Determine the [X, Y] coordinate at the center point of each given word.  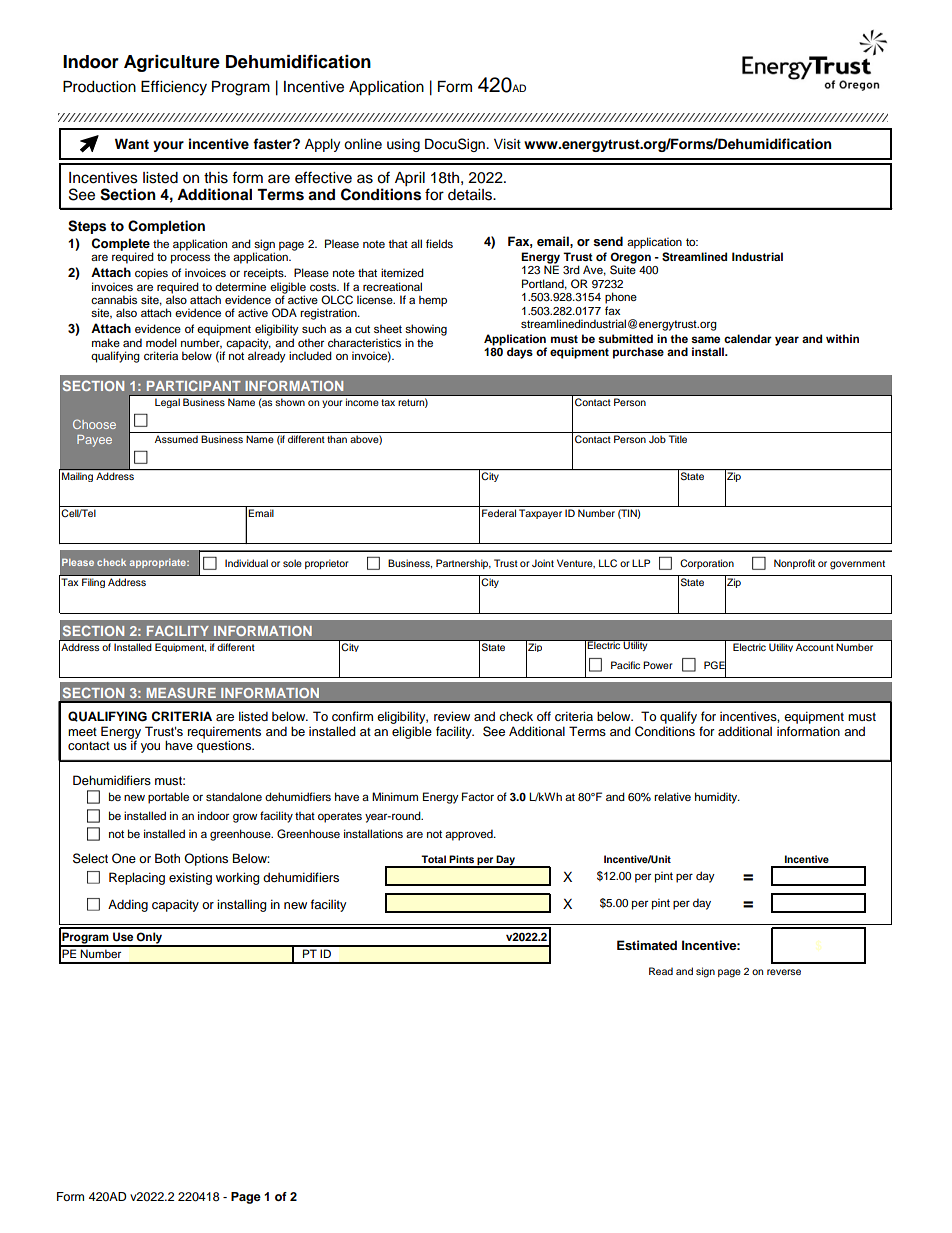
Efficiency [174, 88]
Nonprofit [794, 564]
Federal [499, 513]
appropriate [159, 563]
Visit [507, 144]
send [608, 241]
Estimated [647, 945]
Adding [128, 905]
